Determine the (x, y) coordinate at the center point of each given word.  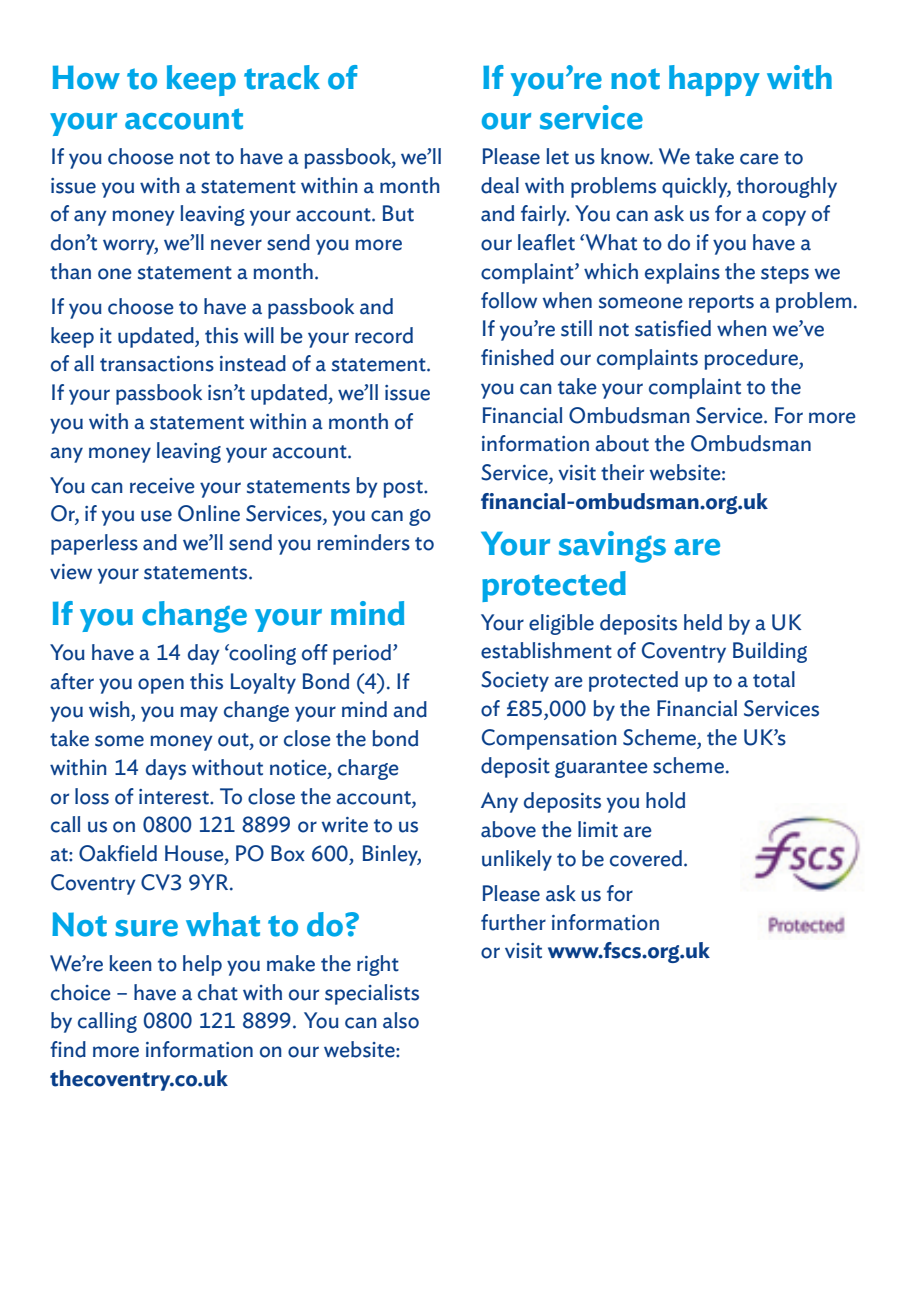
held (703, 622)
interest (175, 797)
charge (368, 769)
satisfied (673, 328)
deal (500, 185)
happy (714, 80)
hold (665, 800)
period (362, 654)
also (401, 1020)
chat (218, 992)
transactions (157, 364)
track (282, 77)
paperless (94, 544)
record (384, 335)
